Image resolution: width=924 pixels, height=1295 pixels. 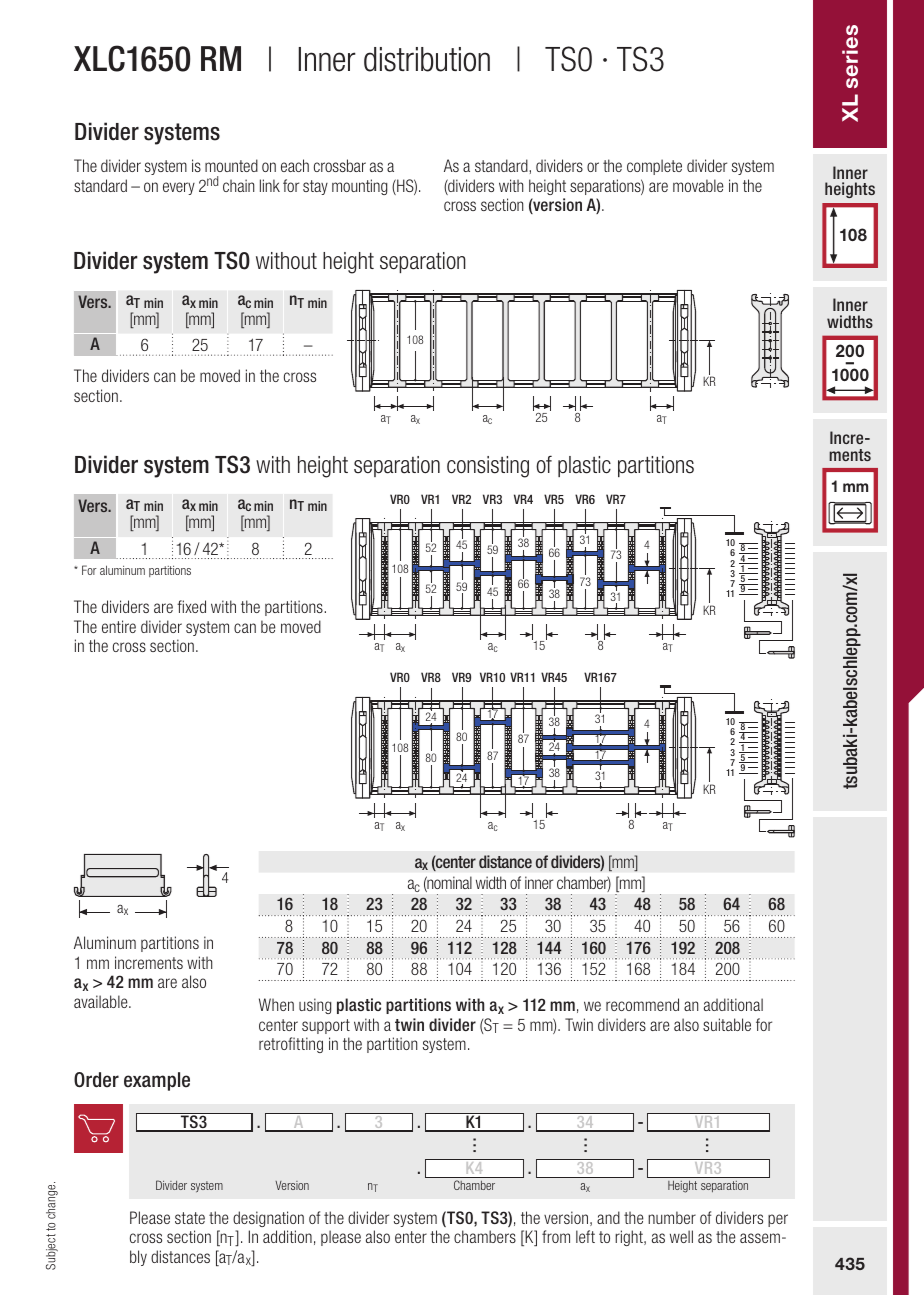 I want to click on fixed, so click(x=191, y=606).
